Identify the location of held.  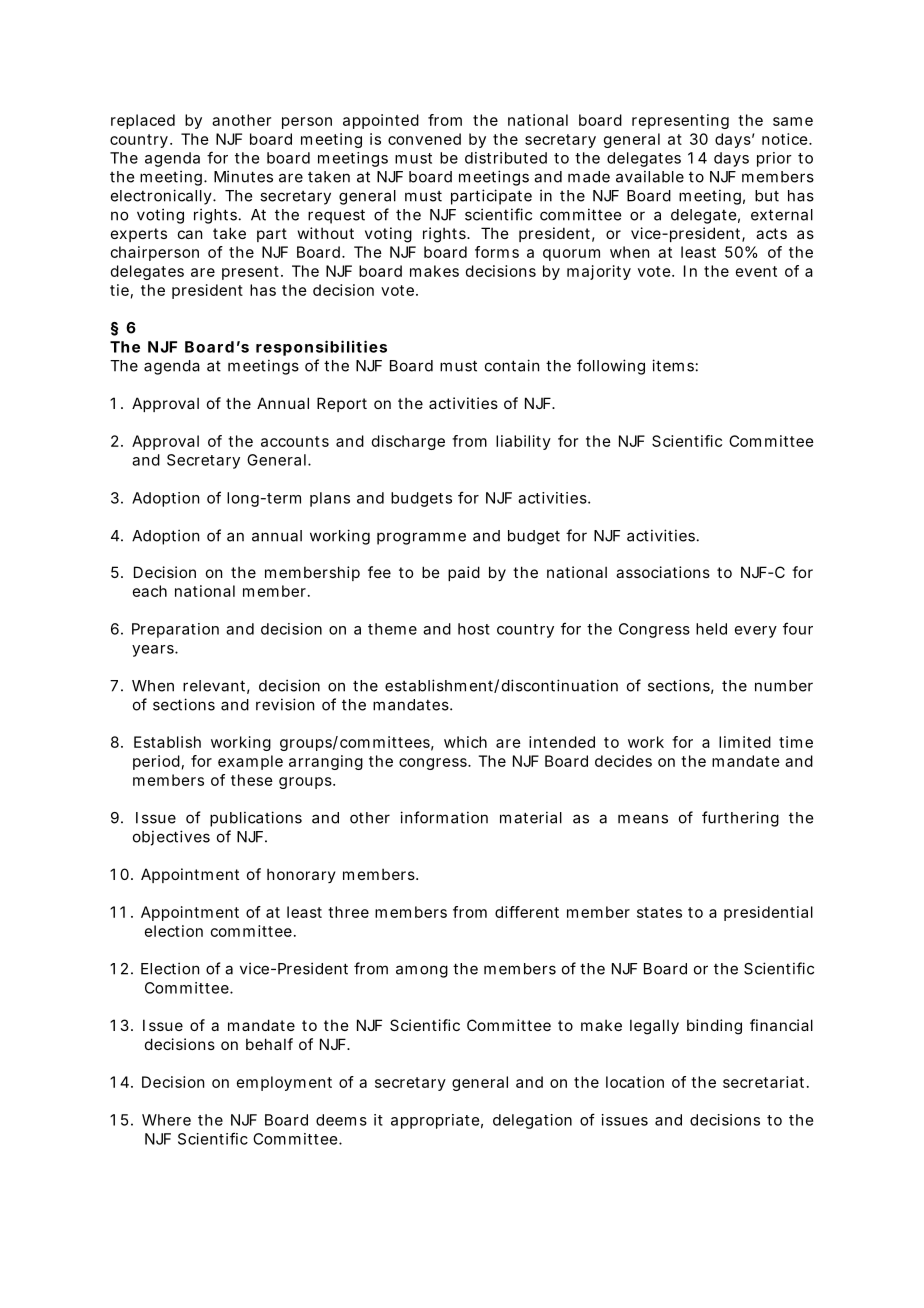
(711, 629).
